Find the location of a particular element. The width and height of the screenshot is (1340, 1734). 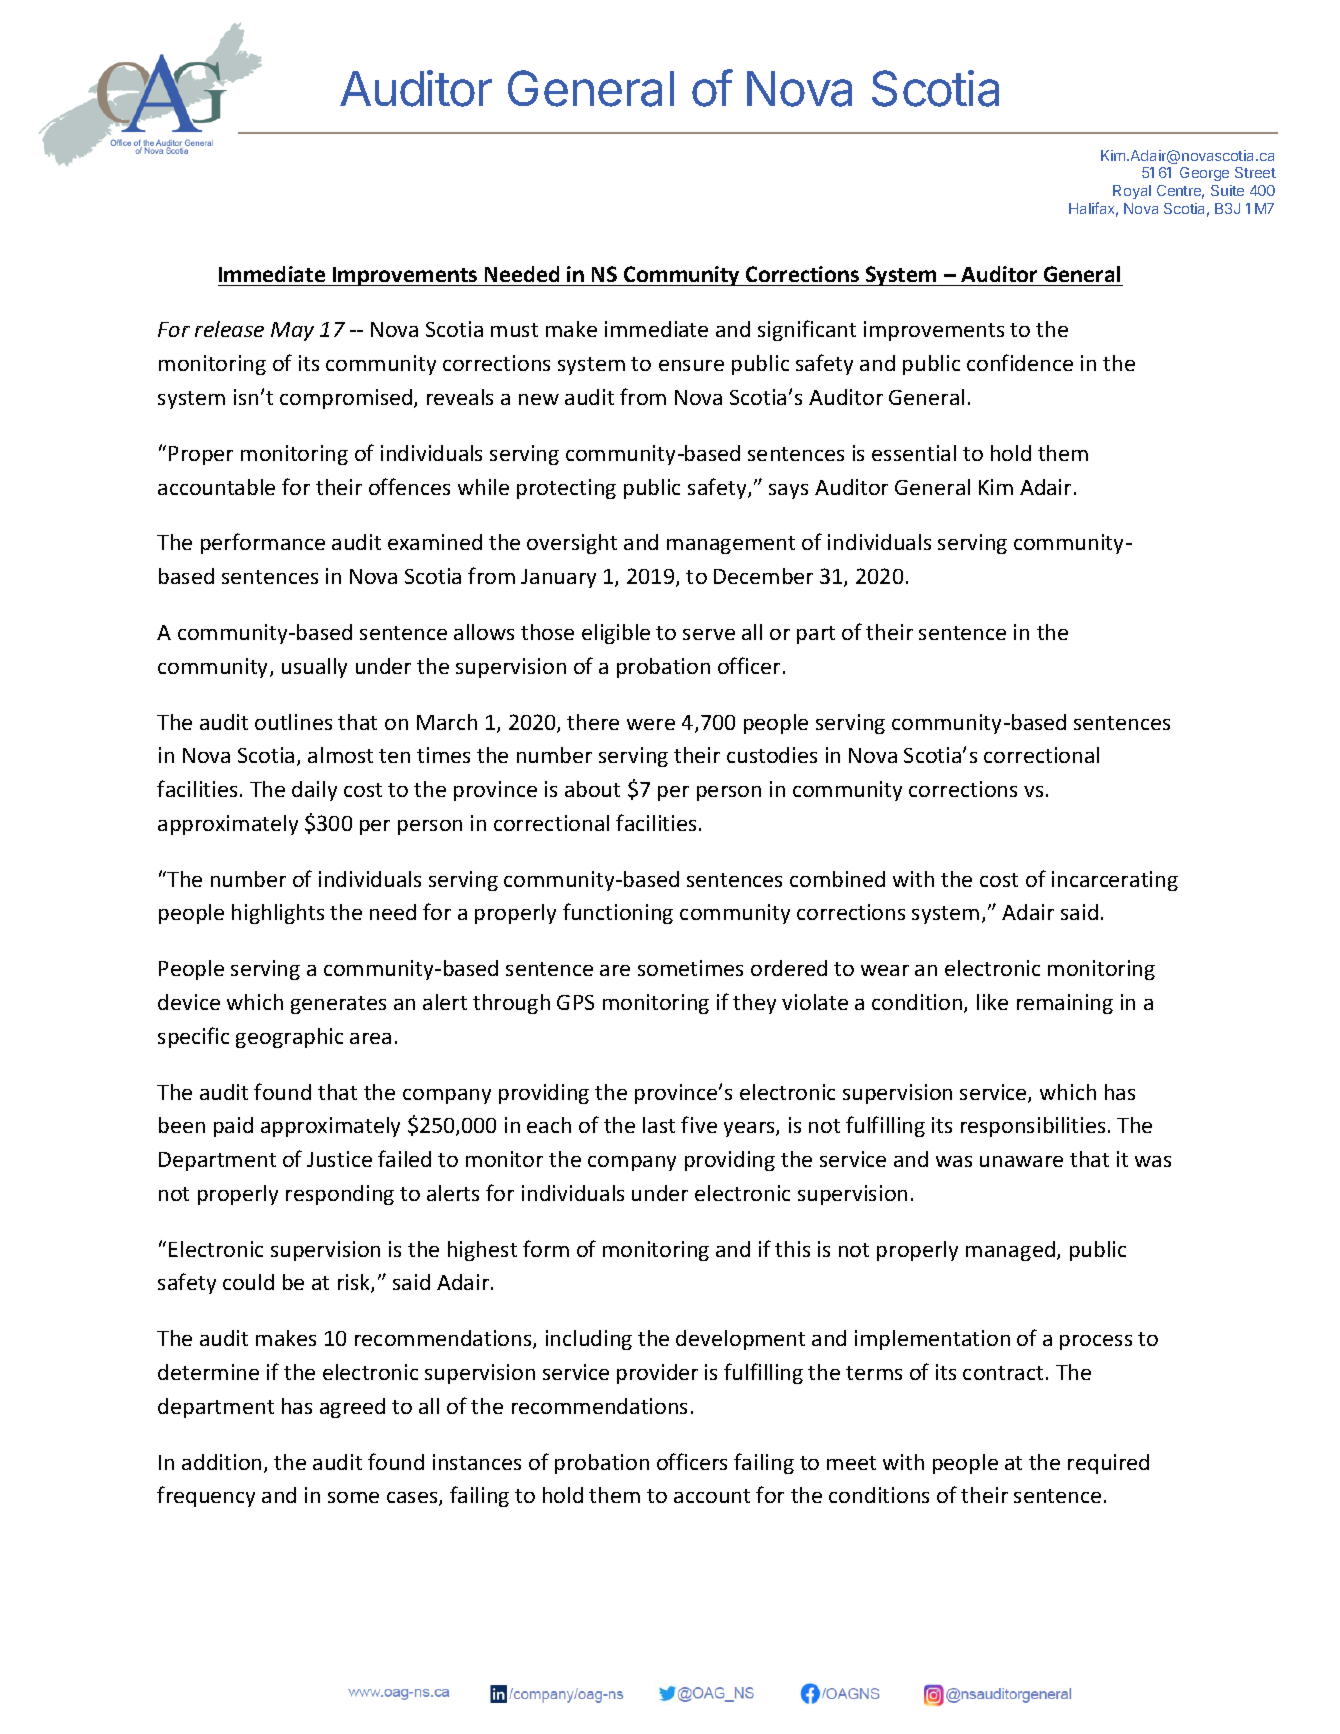

management is located at coordinates (731, 545).
